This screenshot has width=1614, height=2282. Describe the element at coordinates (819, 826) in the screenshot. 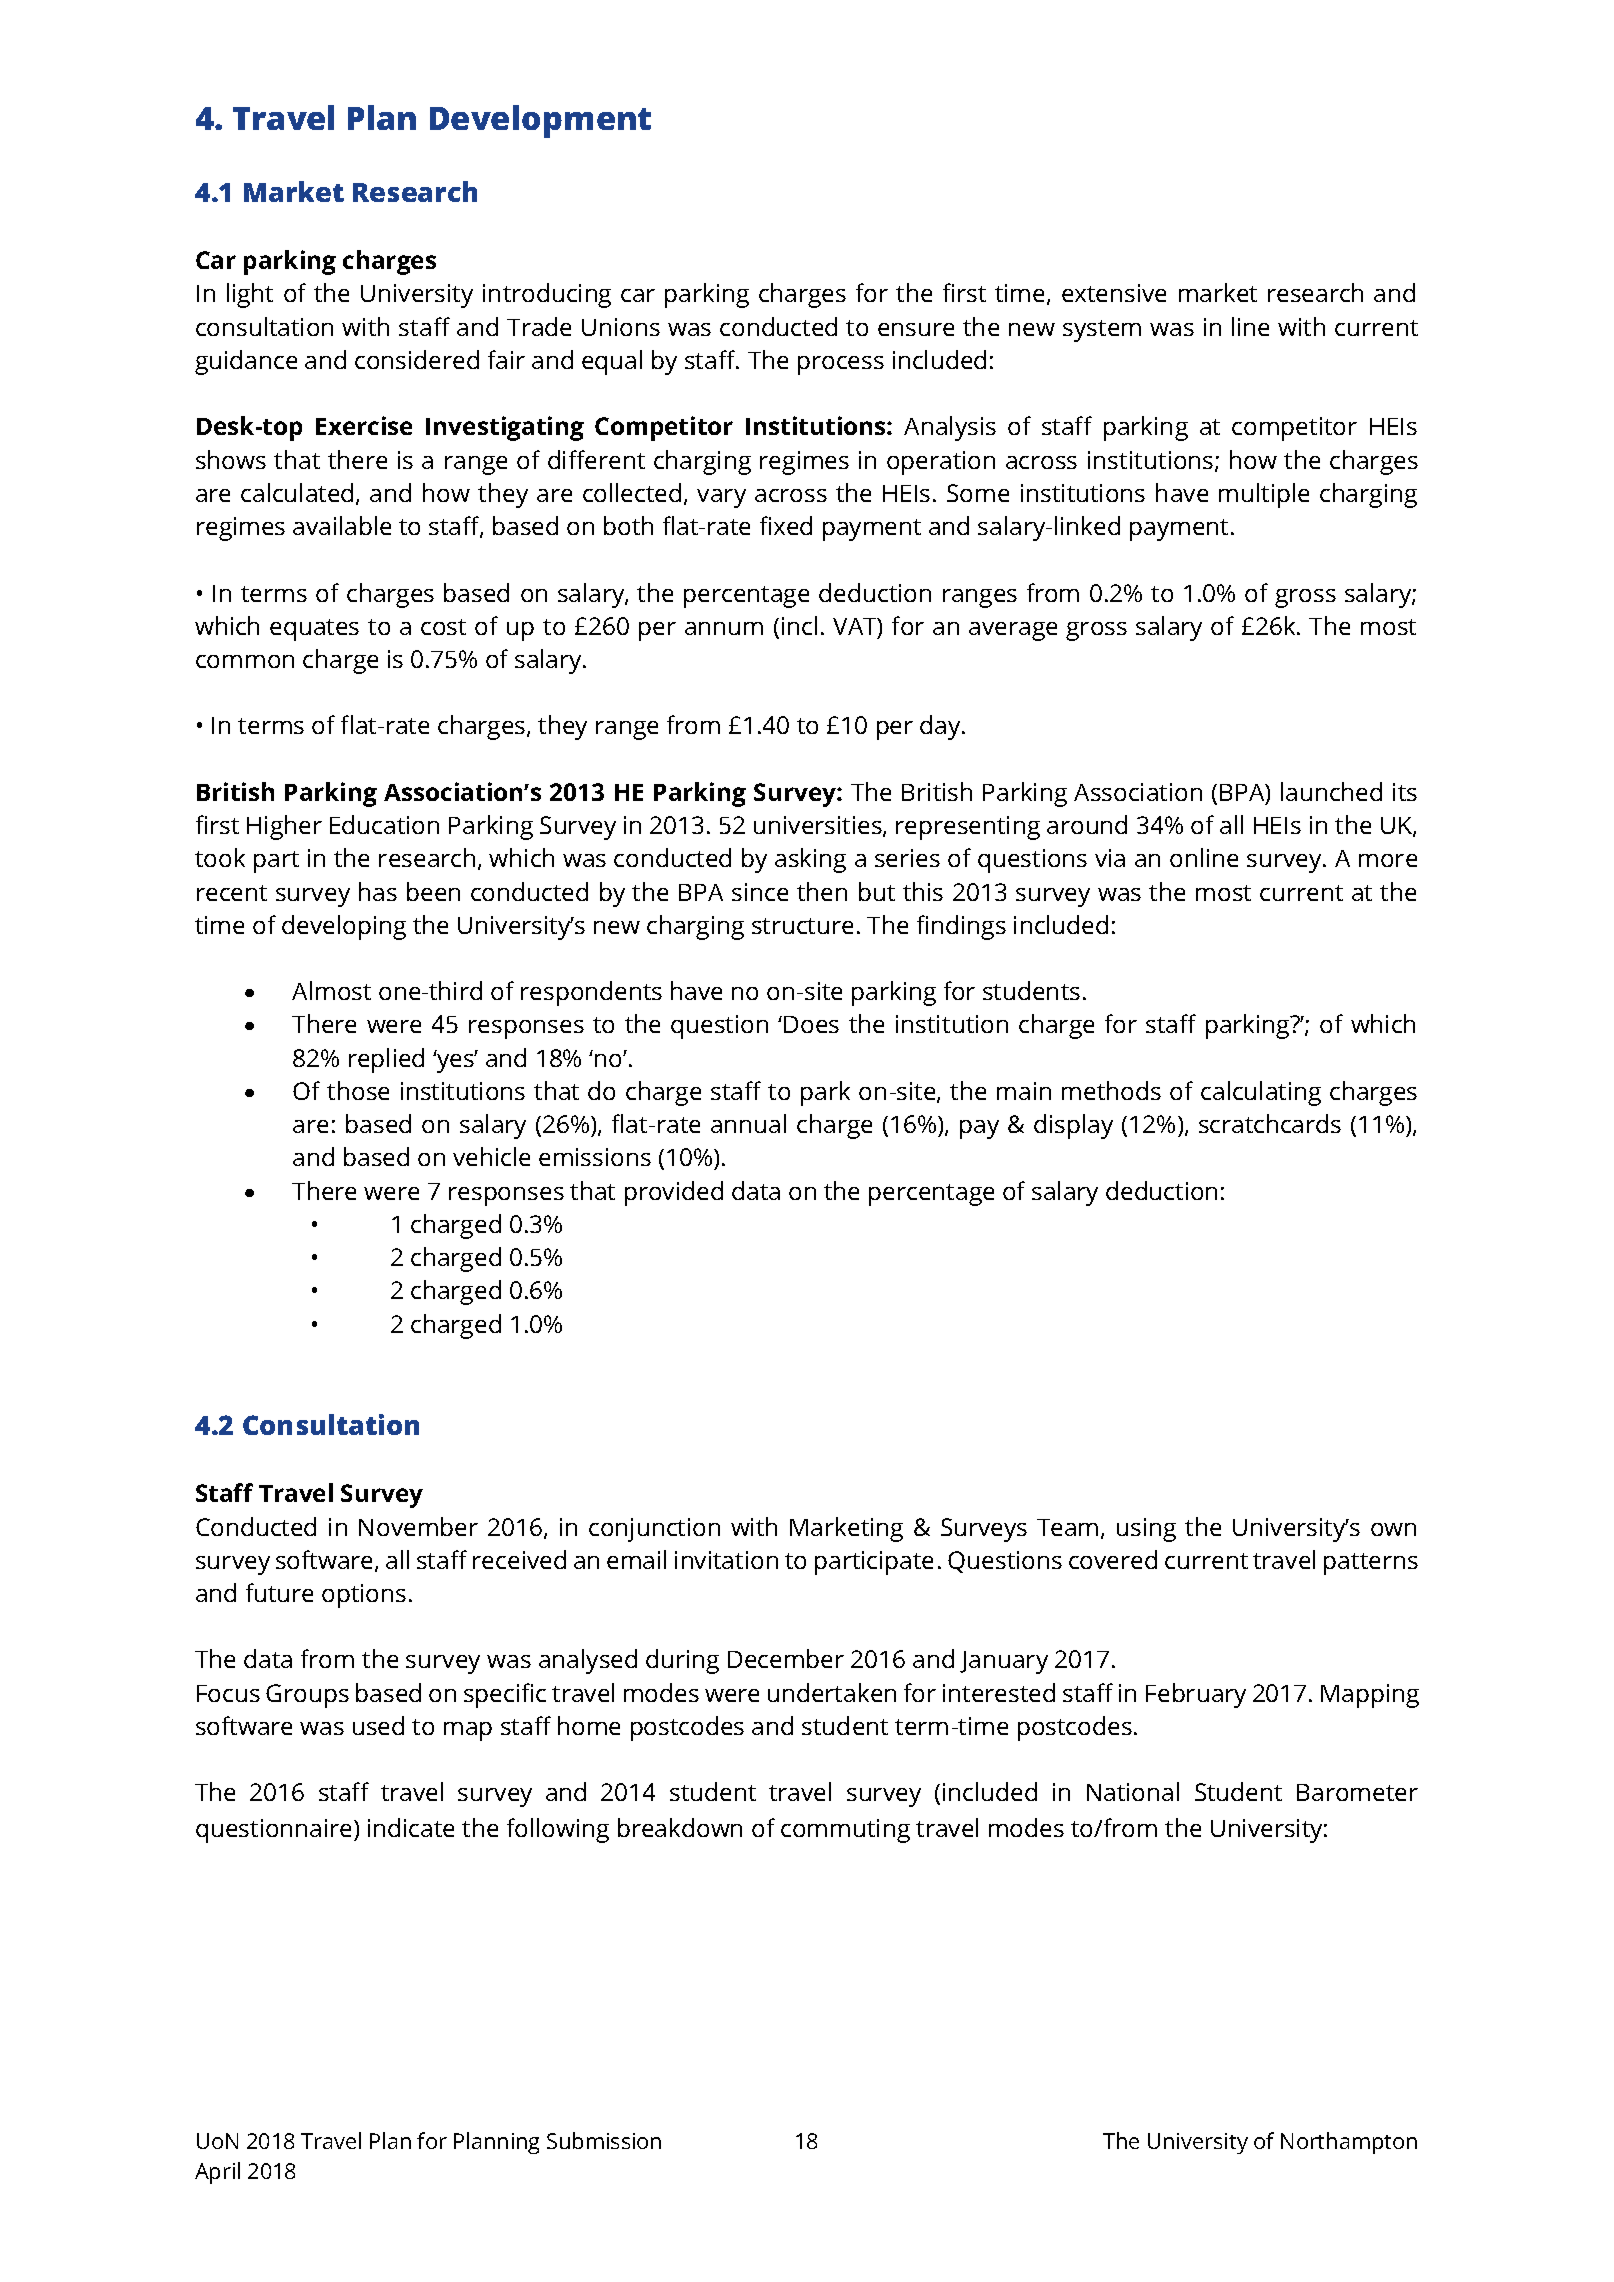

I see `universities` at that location.
